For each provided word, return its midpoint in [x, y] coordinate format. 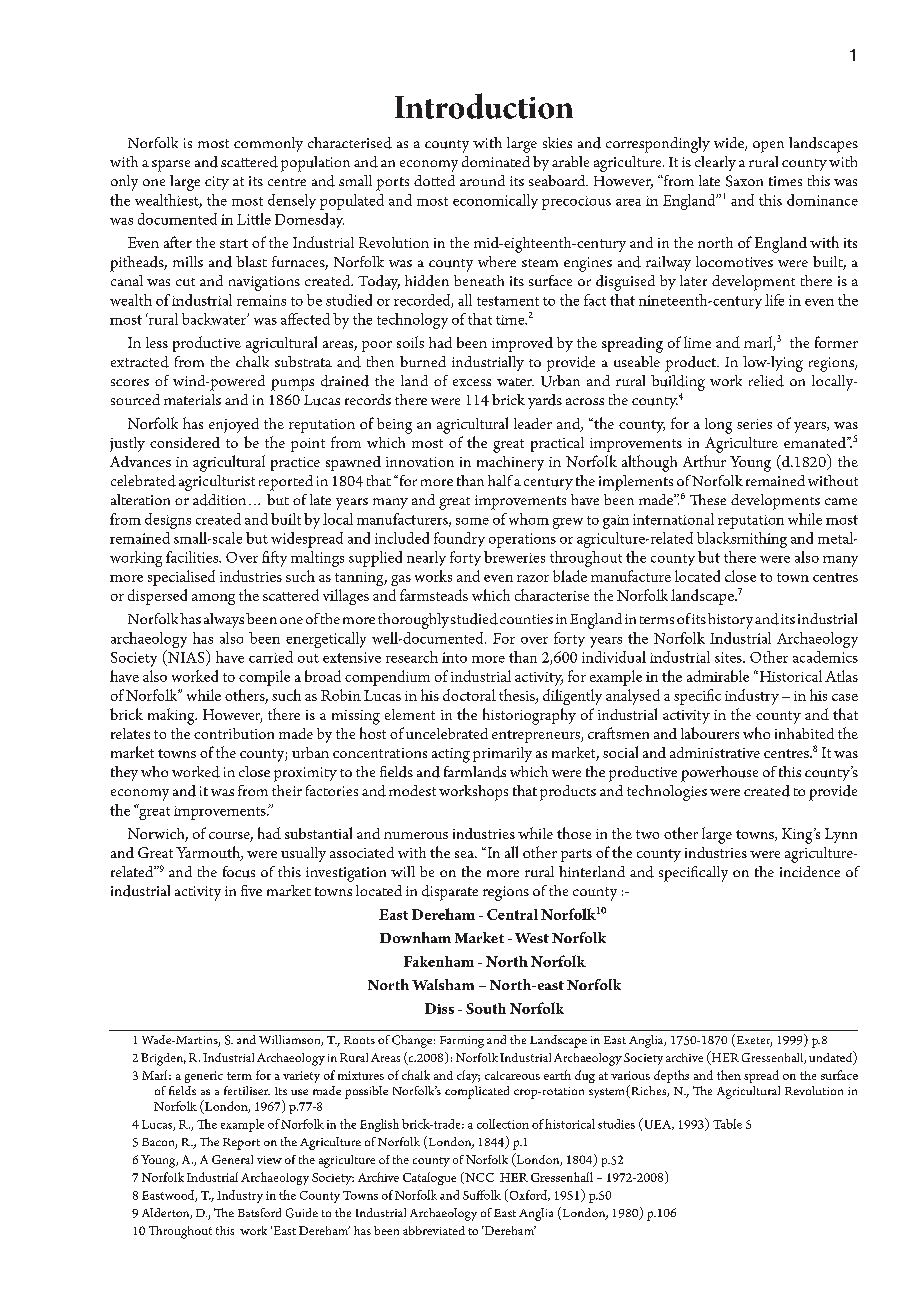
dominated [496, 161]
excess [472, 382]
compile [264, 678]
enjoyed [234, 425]
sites [729, 657]
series [754, 424]
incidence [810, 871]
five [251, 890]
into [454, 657]
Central [512, 914]
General [232, 1159]
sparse [171, 166]
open [768, 147]
